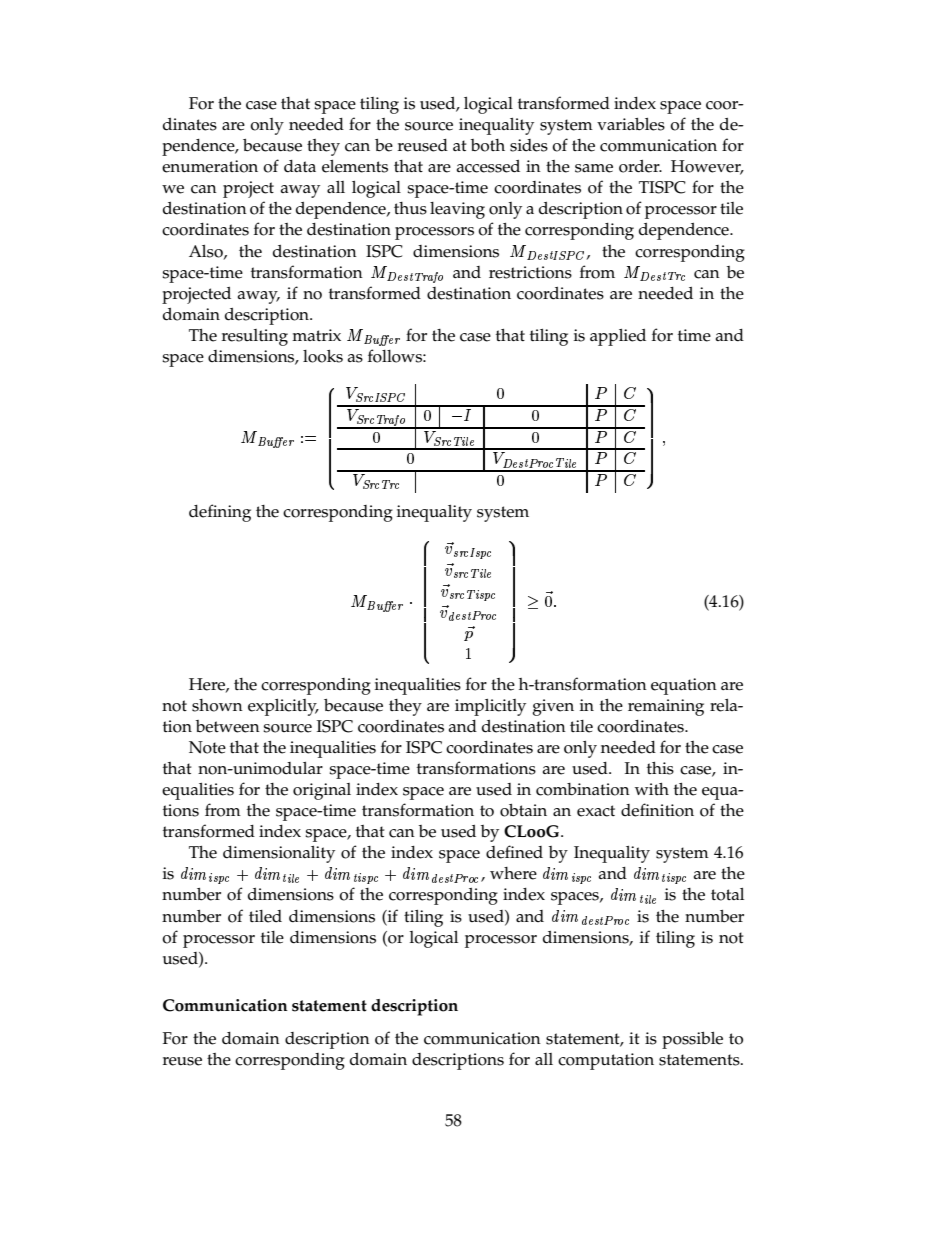  Describe the element at coordinates (323, 356) in the screenshot. I see `looks` at that location.
